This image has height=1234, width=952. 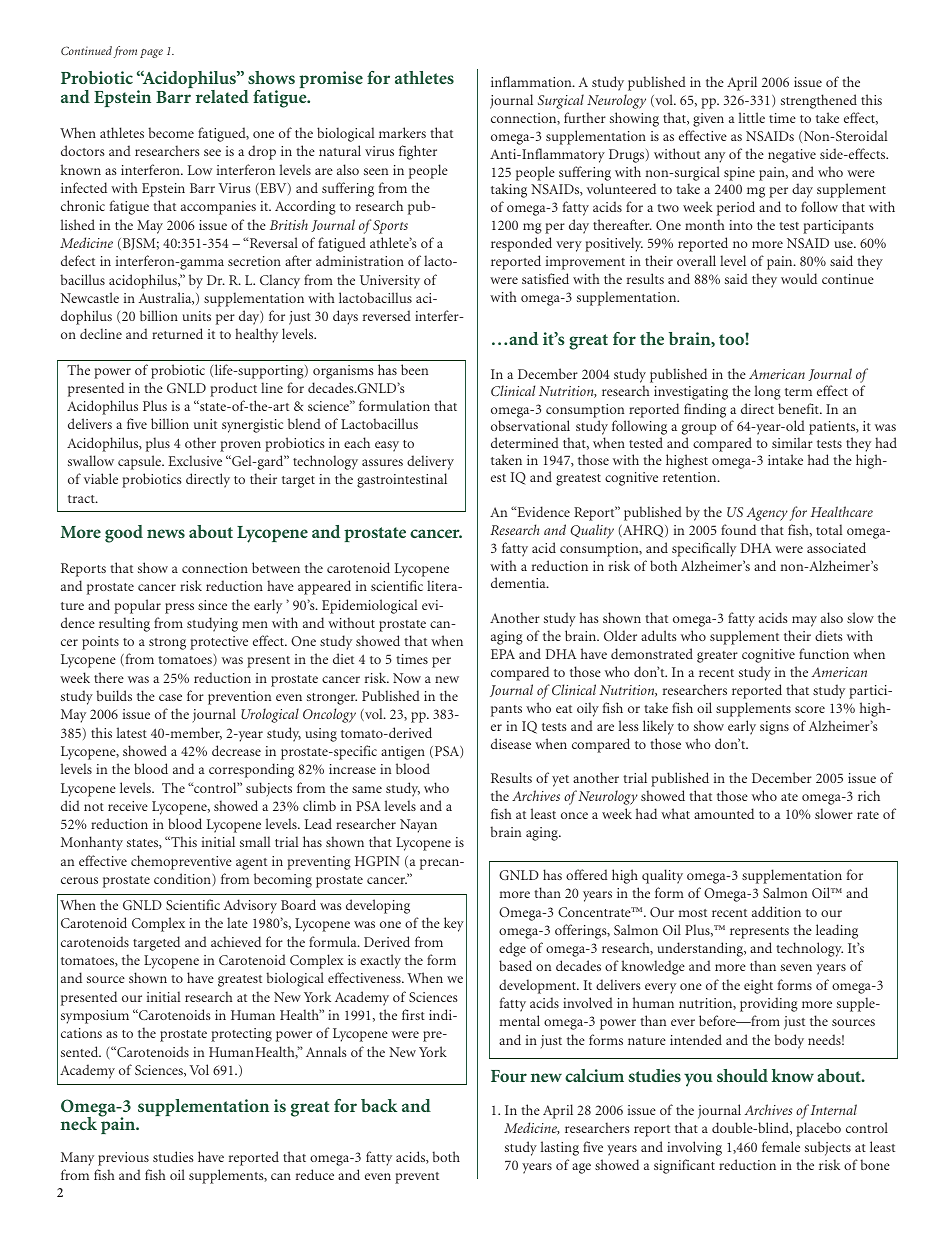 I want to click on previous, so click(x=123, y=1159).
